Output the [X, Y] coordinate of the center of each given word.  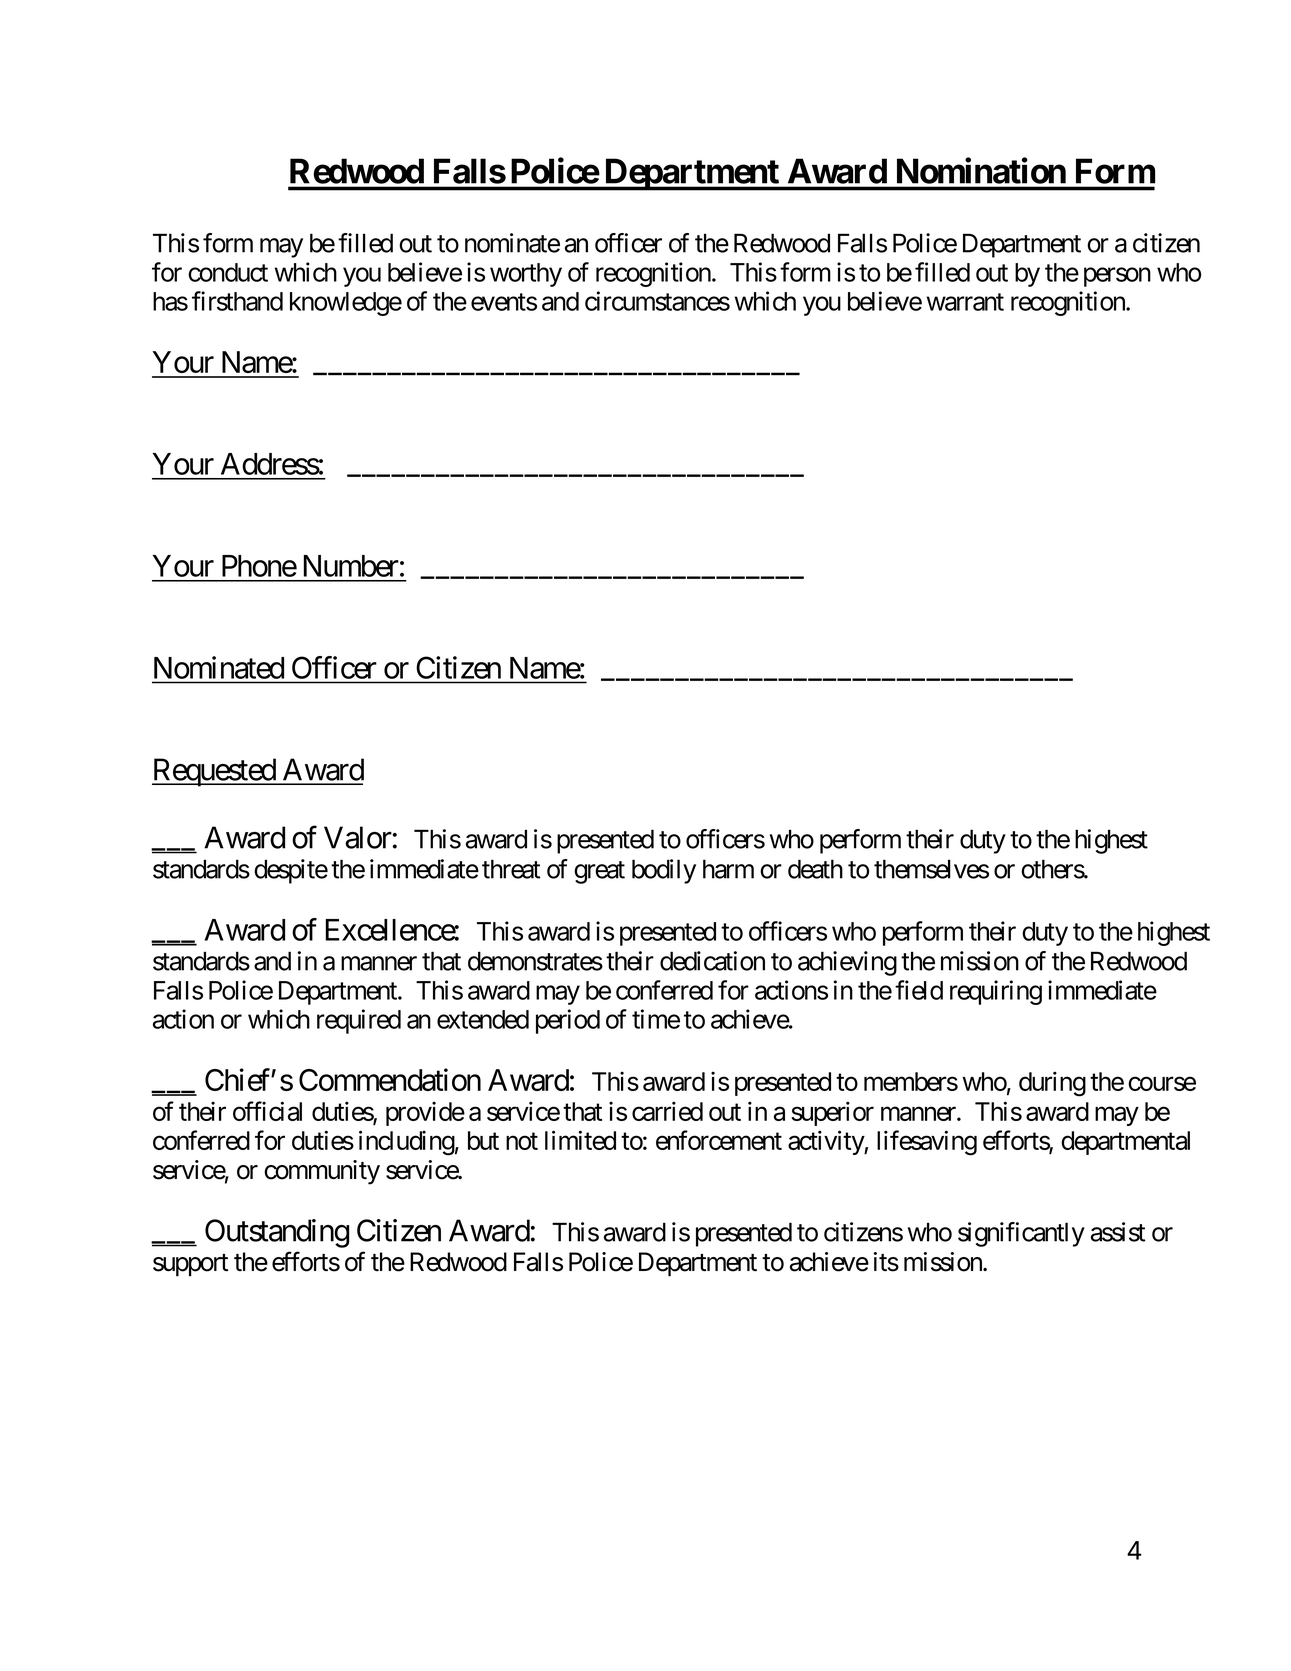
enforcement [719, 1140]
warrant [965, 302]
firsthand [237, 301]
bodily [664, 871]
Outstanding [277, 1233]
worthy [526, 275]
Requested [214, 772]
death [815, 869]
